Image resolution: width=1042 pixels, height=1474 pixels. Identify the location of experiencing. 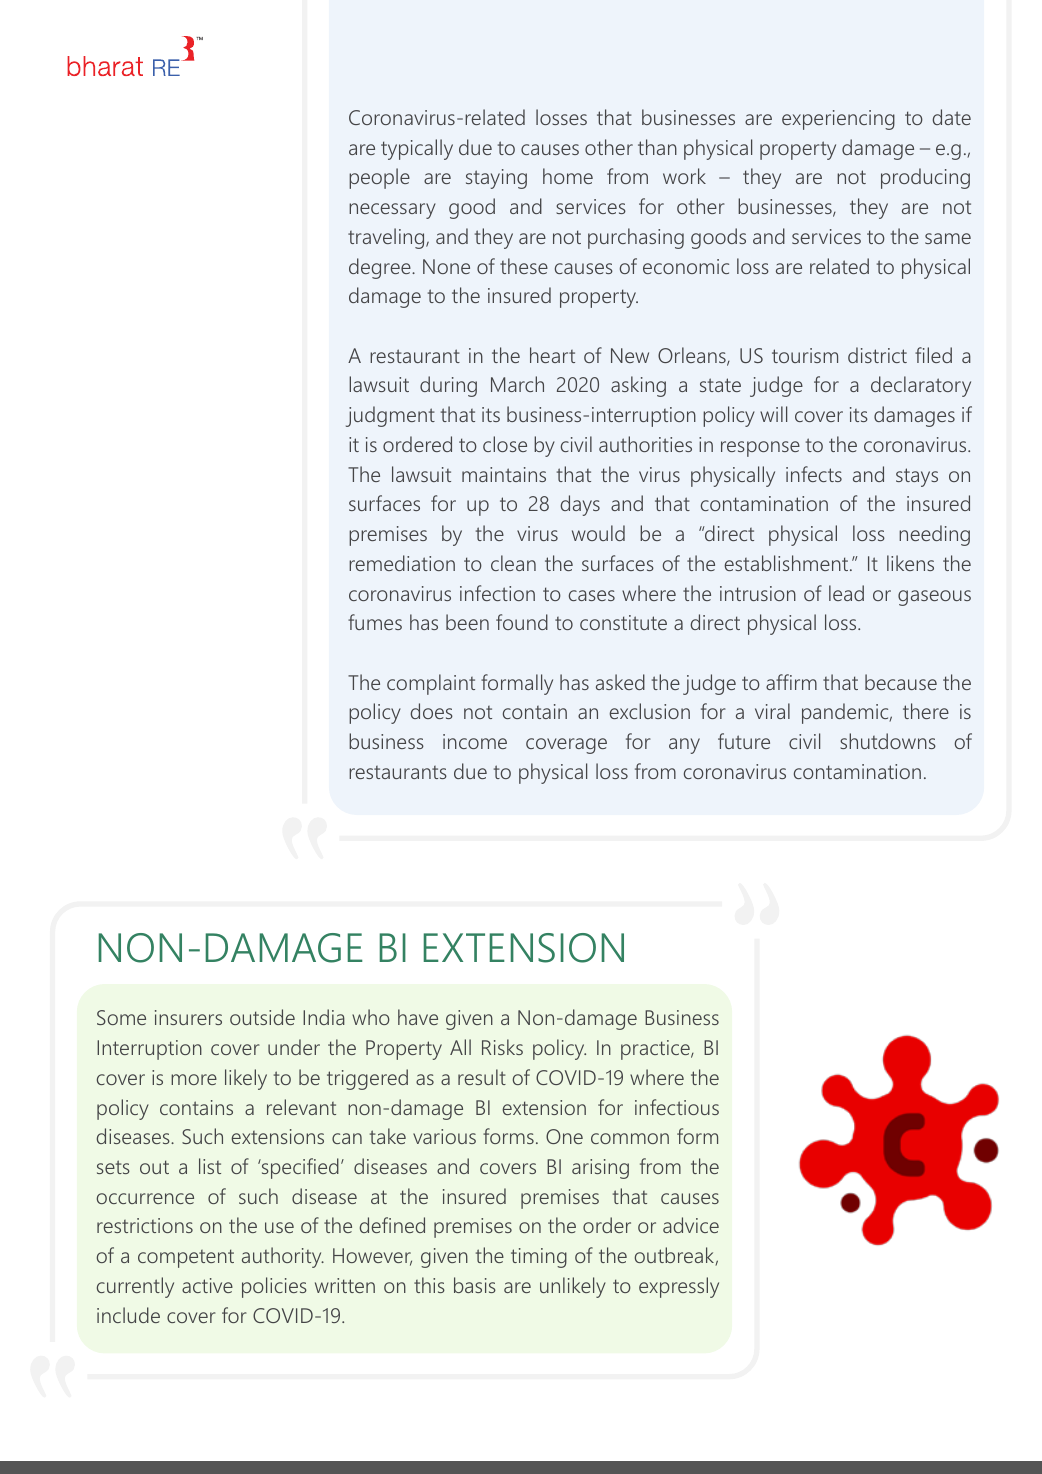
(838, 120).
